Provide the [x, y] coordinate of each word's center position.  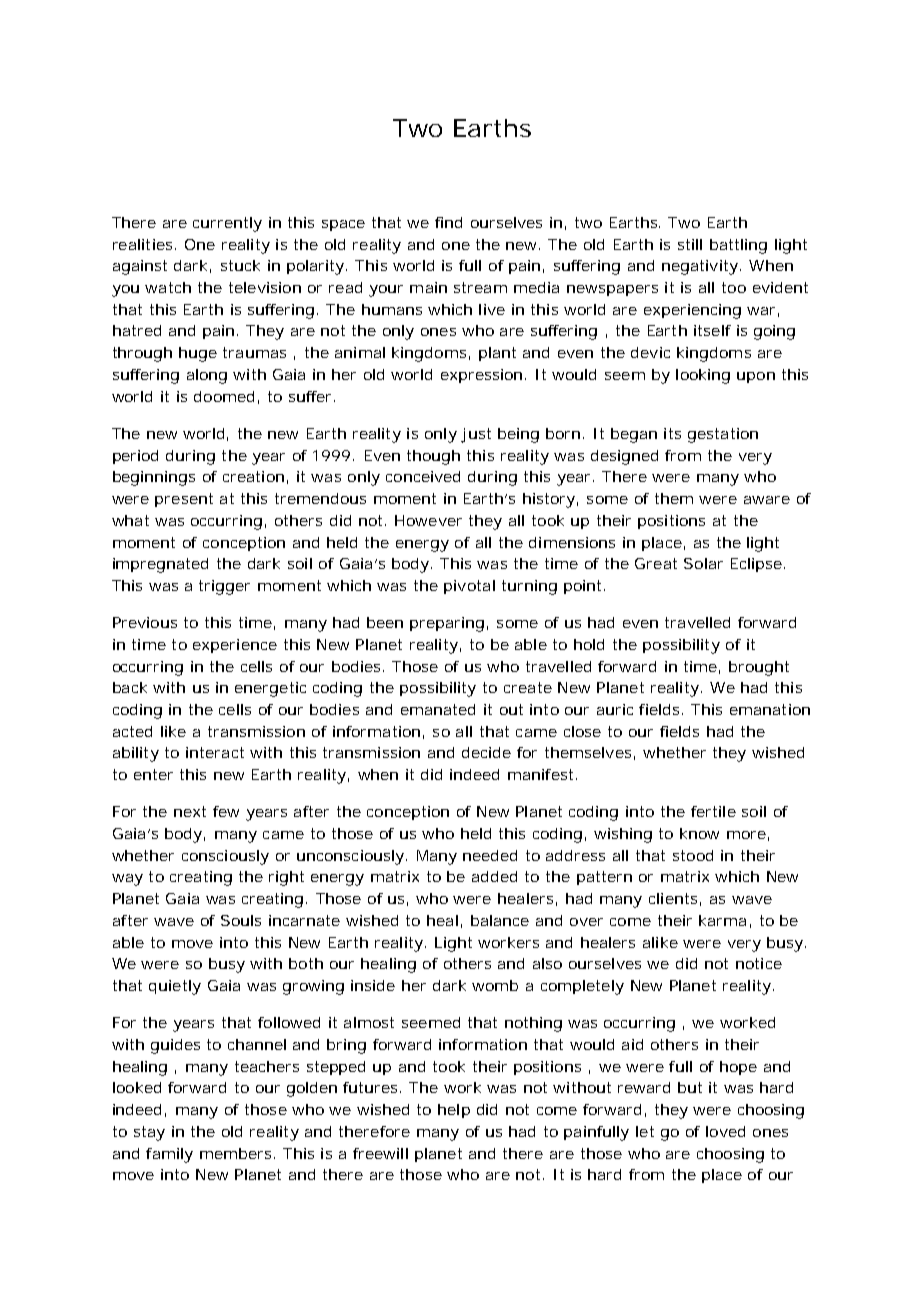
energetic [270, 689]
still [690, 244]
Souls [241, 920]
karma [722, 920]
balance [500, 920]
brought [759, 668]
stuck [240, 265]
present [184, 500]
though [433, 457]
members [235, 1153]
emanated [438, 709]
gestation [723, 435]
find [448, 222]
